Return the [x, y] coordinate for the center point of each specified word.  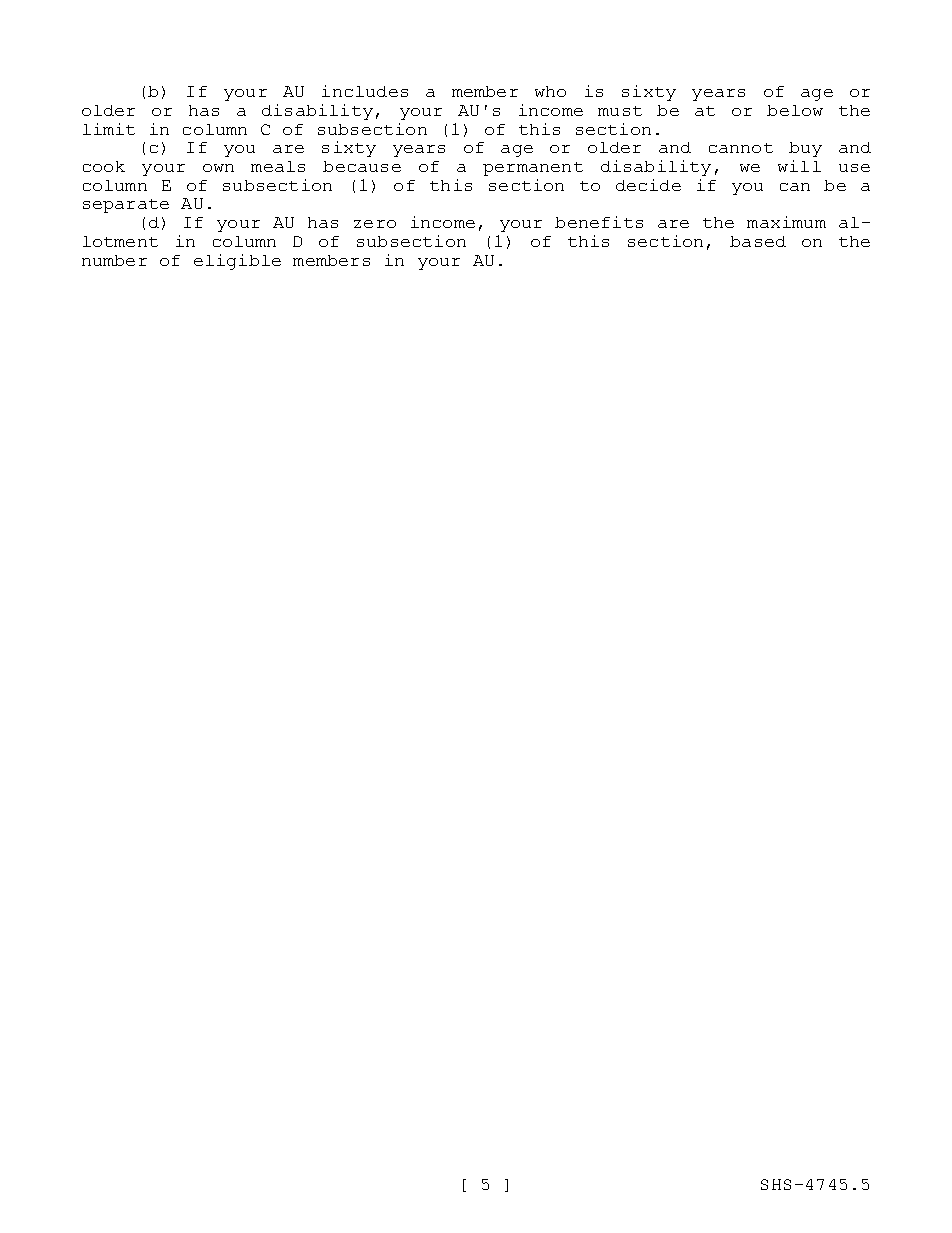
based [758, 241]
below [795, 110]
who [550, 91]
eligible [237, 262]
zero [375, 224]
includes [365, 91]
